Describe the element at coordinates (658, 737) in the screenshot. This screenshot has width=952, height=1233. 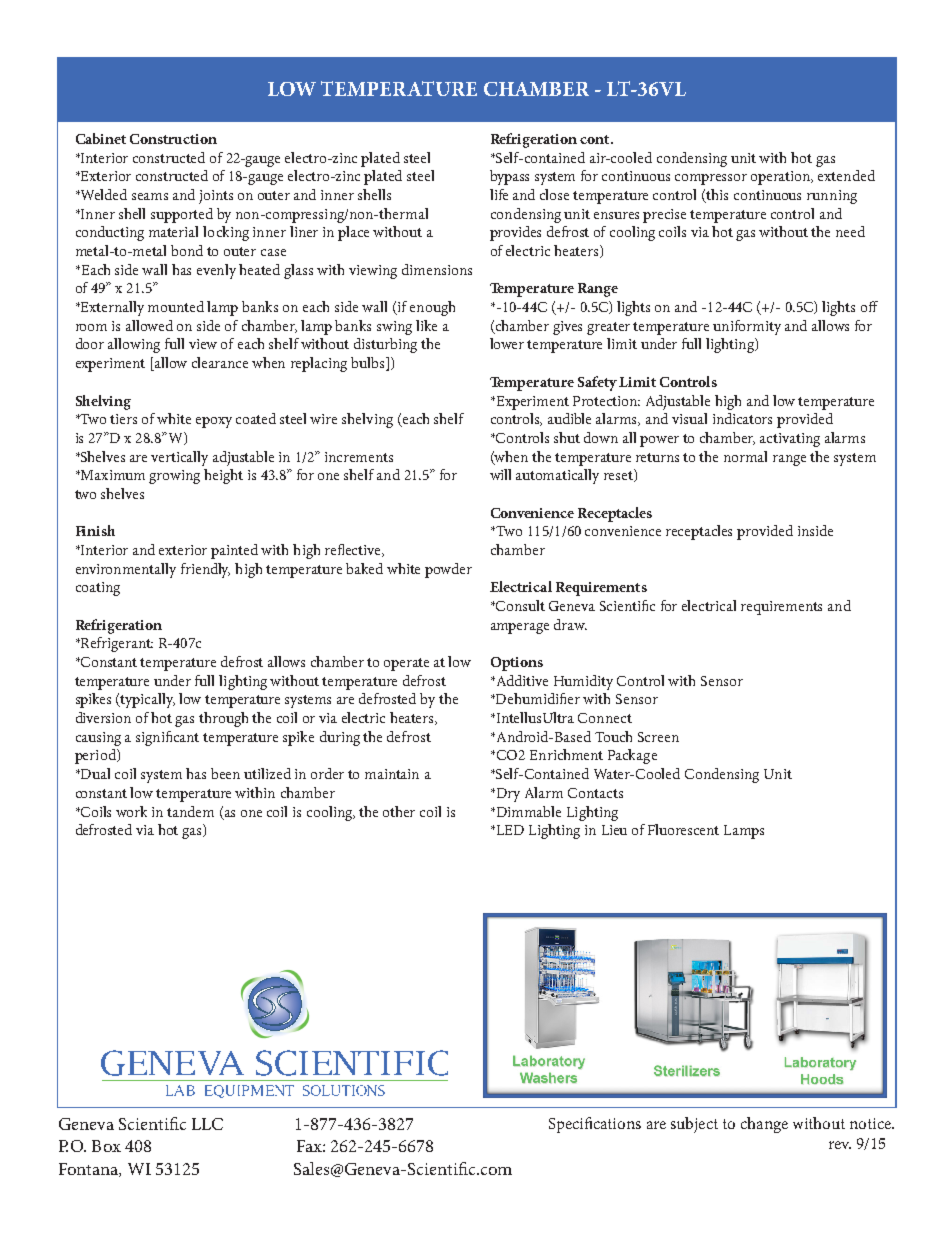
I see `Screen` at that location.
